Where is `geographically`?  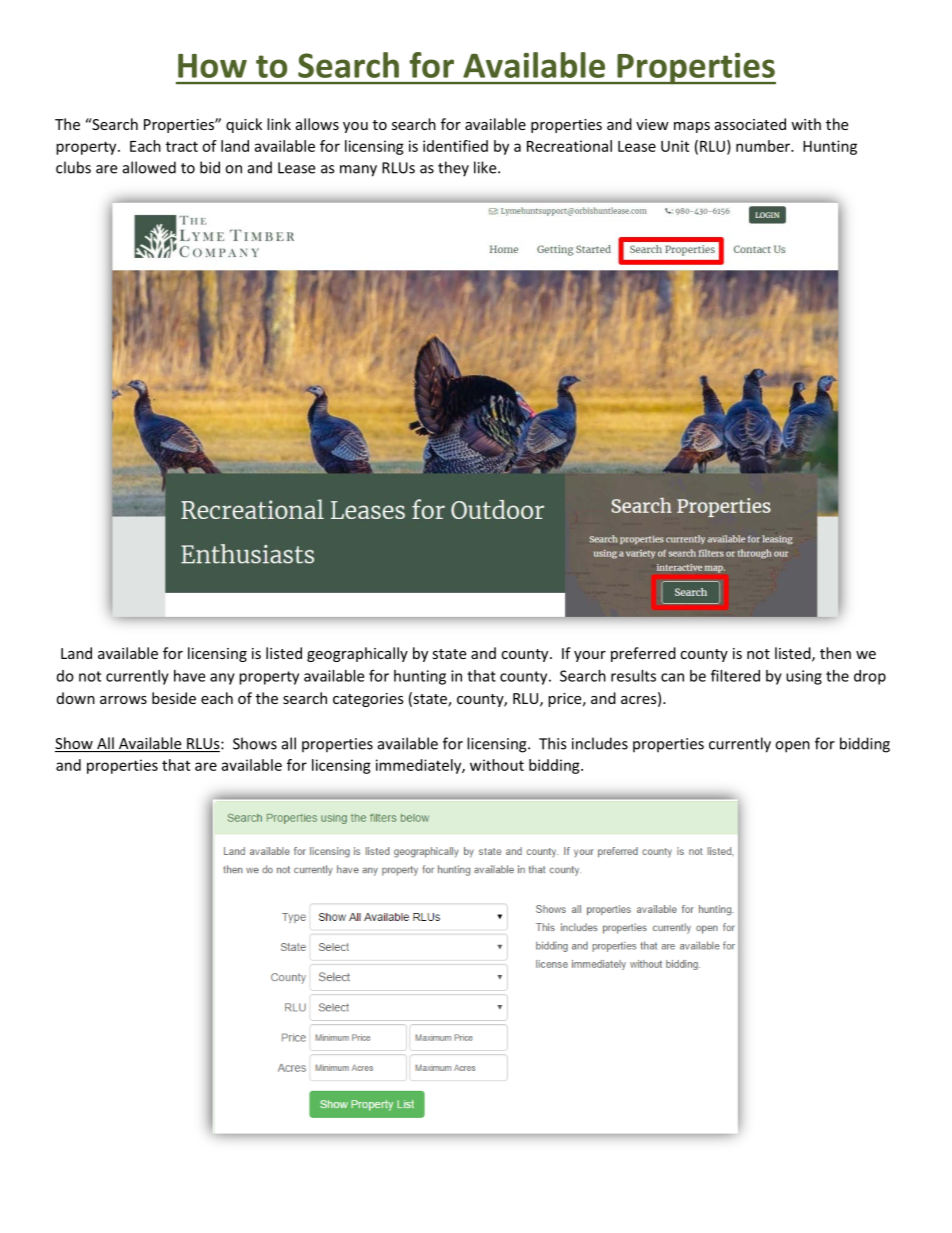 geographically is located at coordinates (357, 654).
